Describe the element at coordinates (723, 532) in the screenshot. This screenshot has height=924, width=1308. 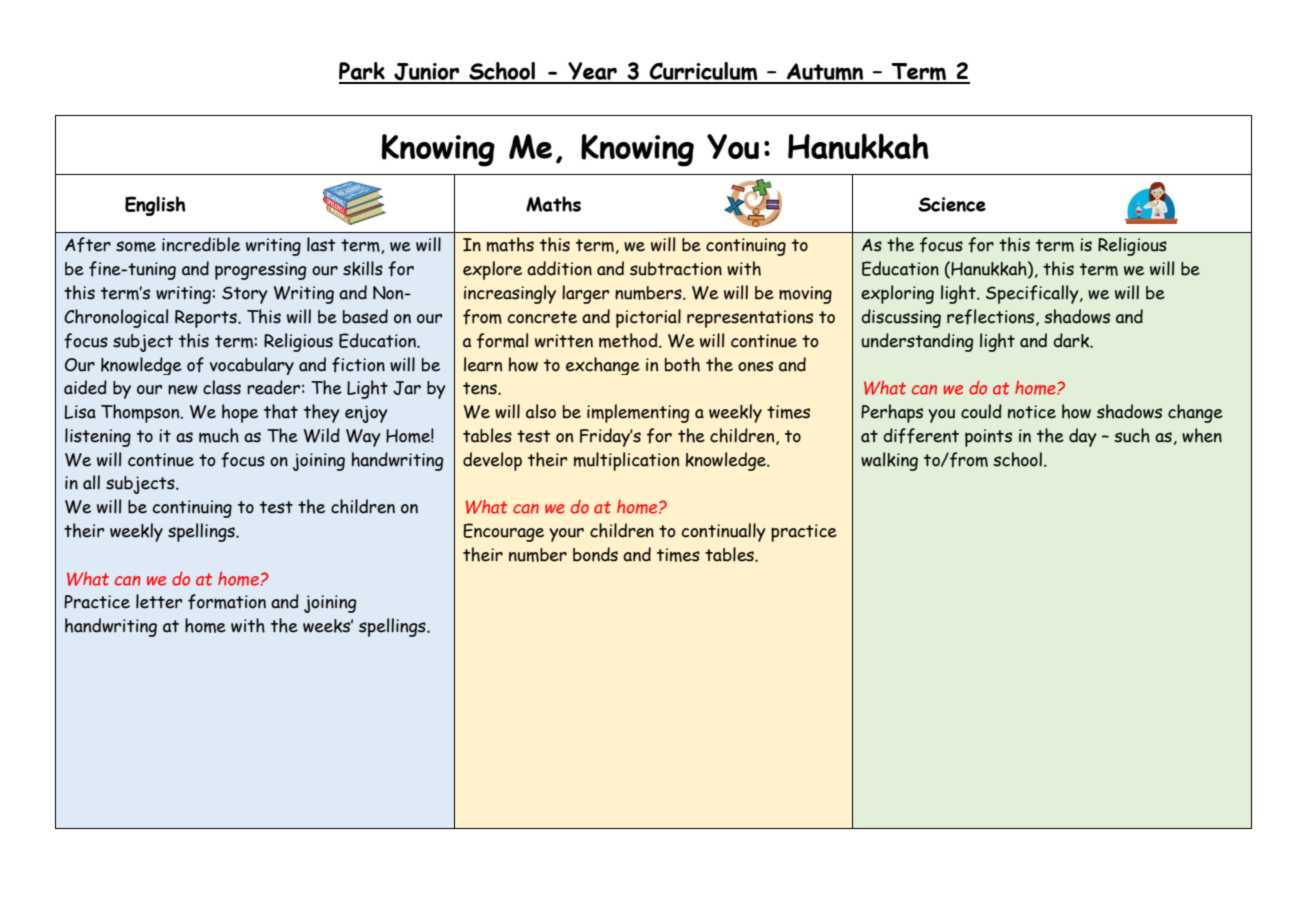
I see `continually` at that location.
